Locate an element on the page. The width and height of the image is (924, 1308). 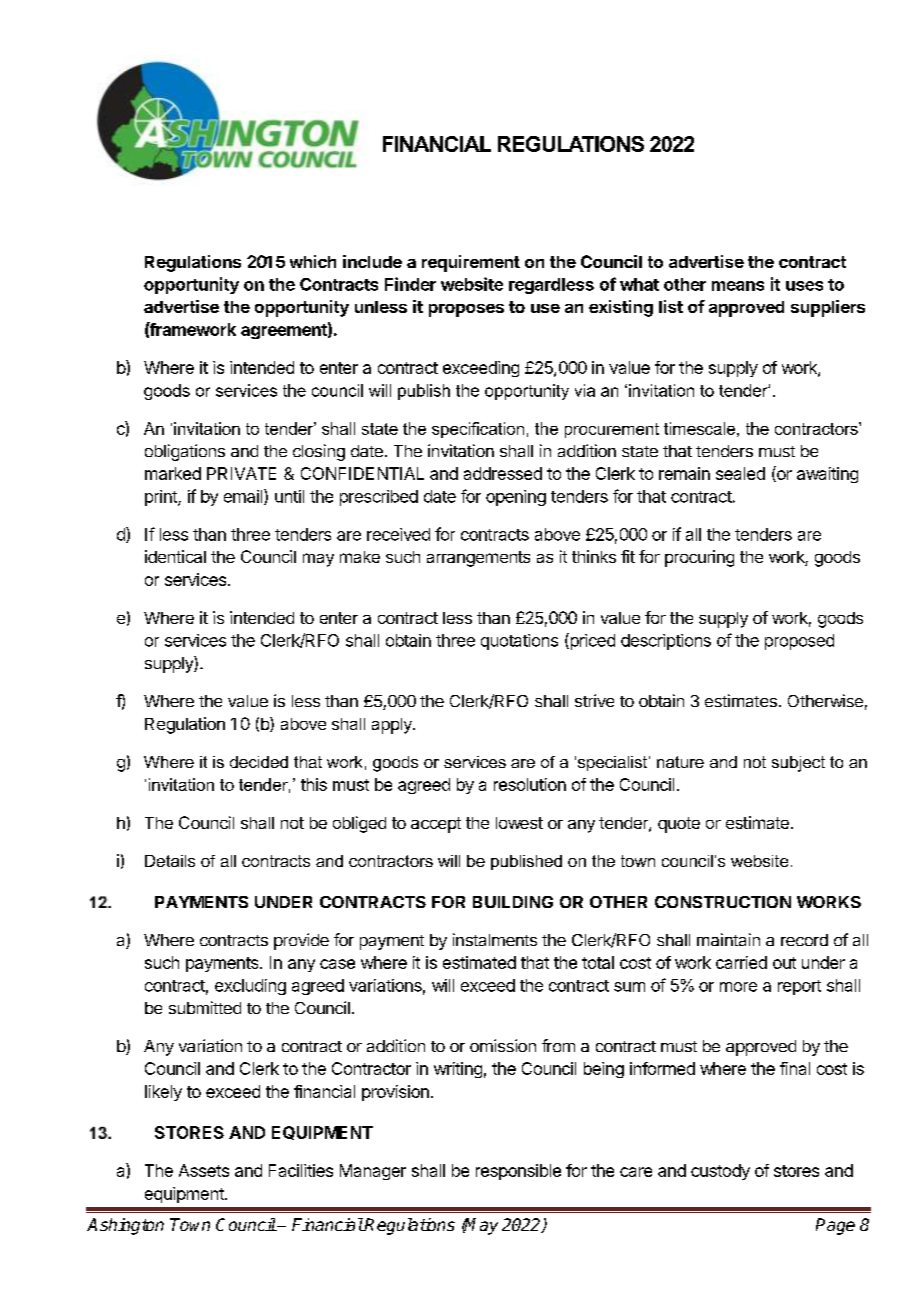
which is located at coordinates (313, 261).
